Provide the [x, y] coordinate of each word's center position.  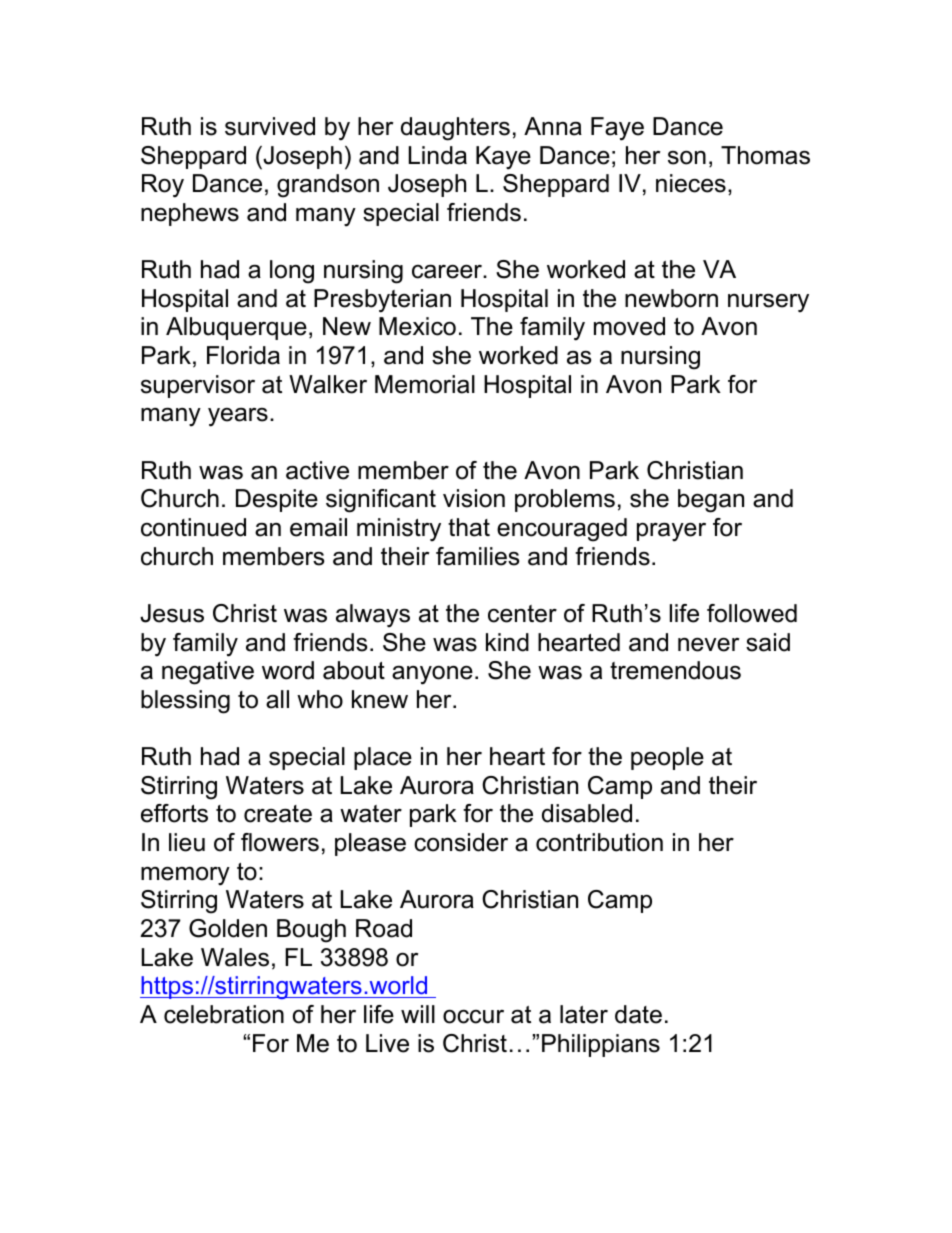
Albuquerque [236, 328]
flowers [280, 842]
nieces [691, 183]
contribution [599, 842]
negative [208, 673]
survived [270, 126]
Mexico [417, 326]
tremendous [675, 670]
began [711, 501]
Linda [438, 155]
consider [461, 842]
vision [474, 498]
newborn [671, 298]
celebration [224, 1014]
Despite [277, 500]
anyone [432, 675]
